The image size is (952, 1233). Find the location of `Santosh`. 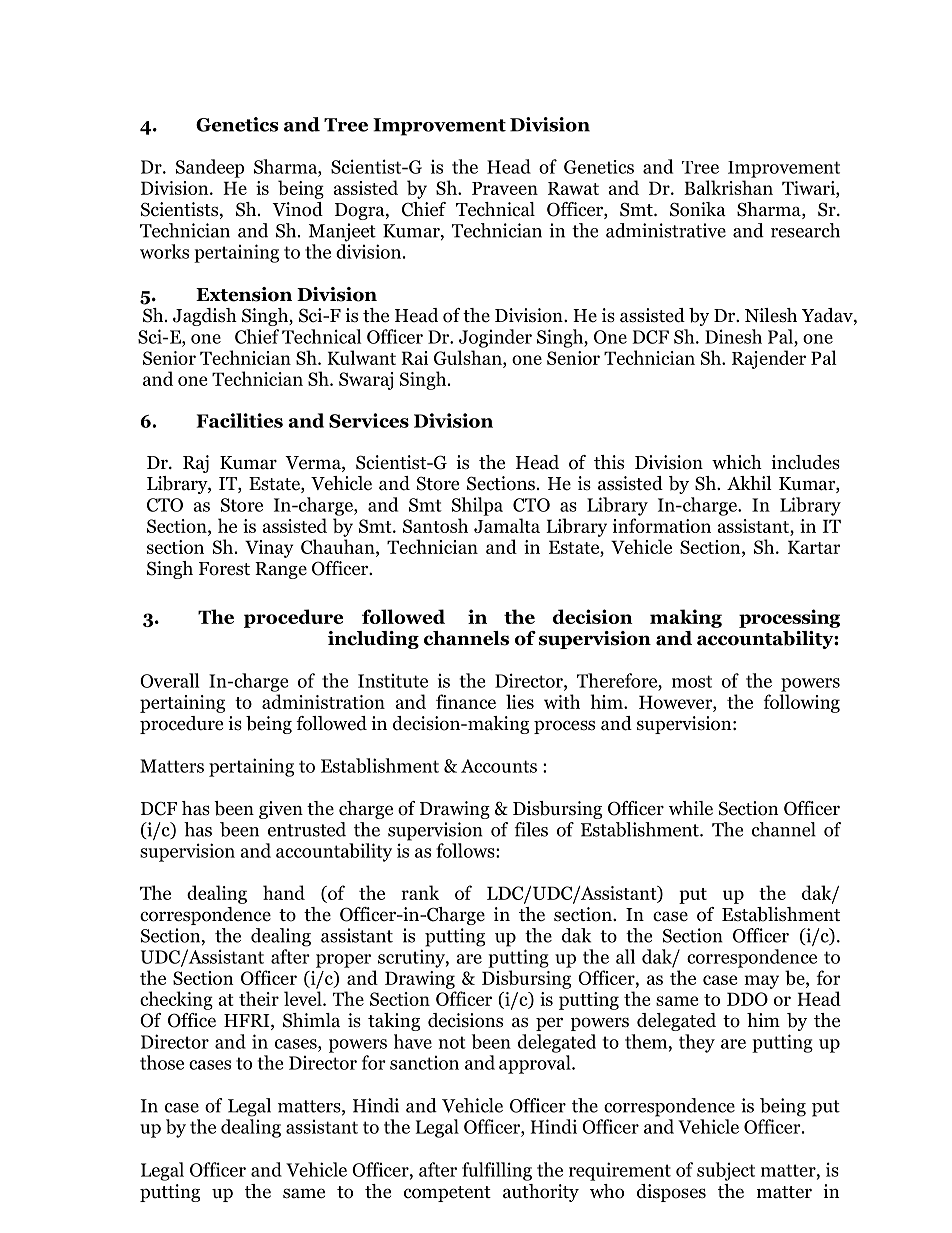

Santosh is located at coordinates (435, 525).
